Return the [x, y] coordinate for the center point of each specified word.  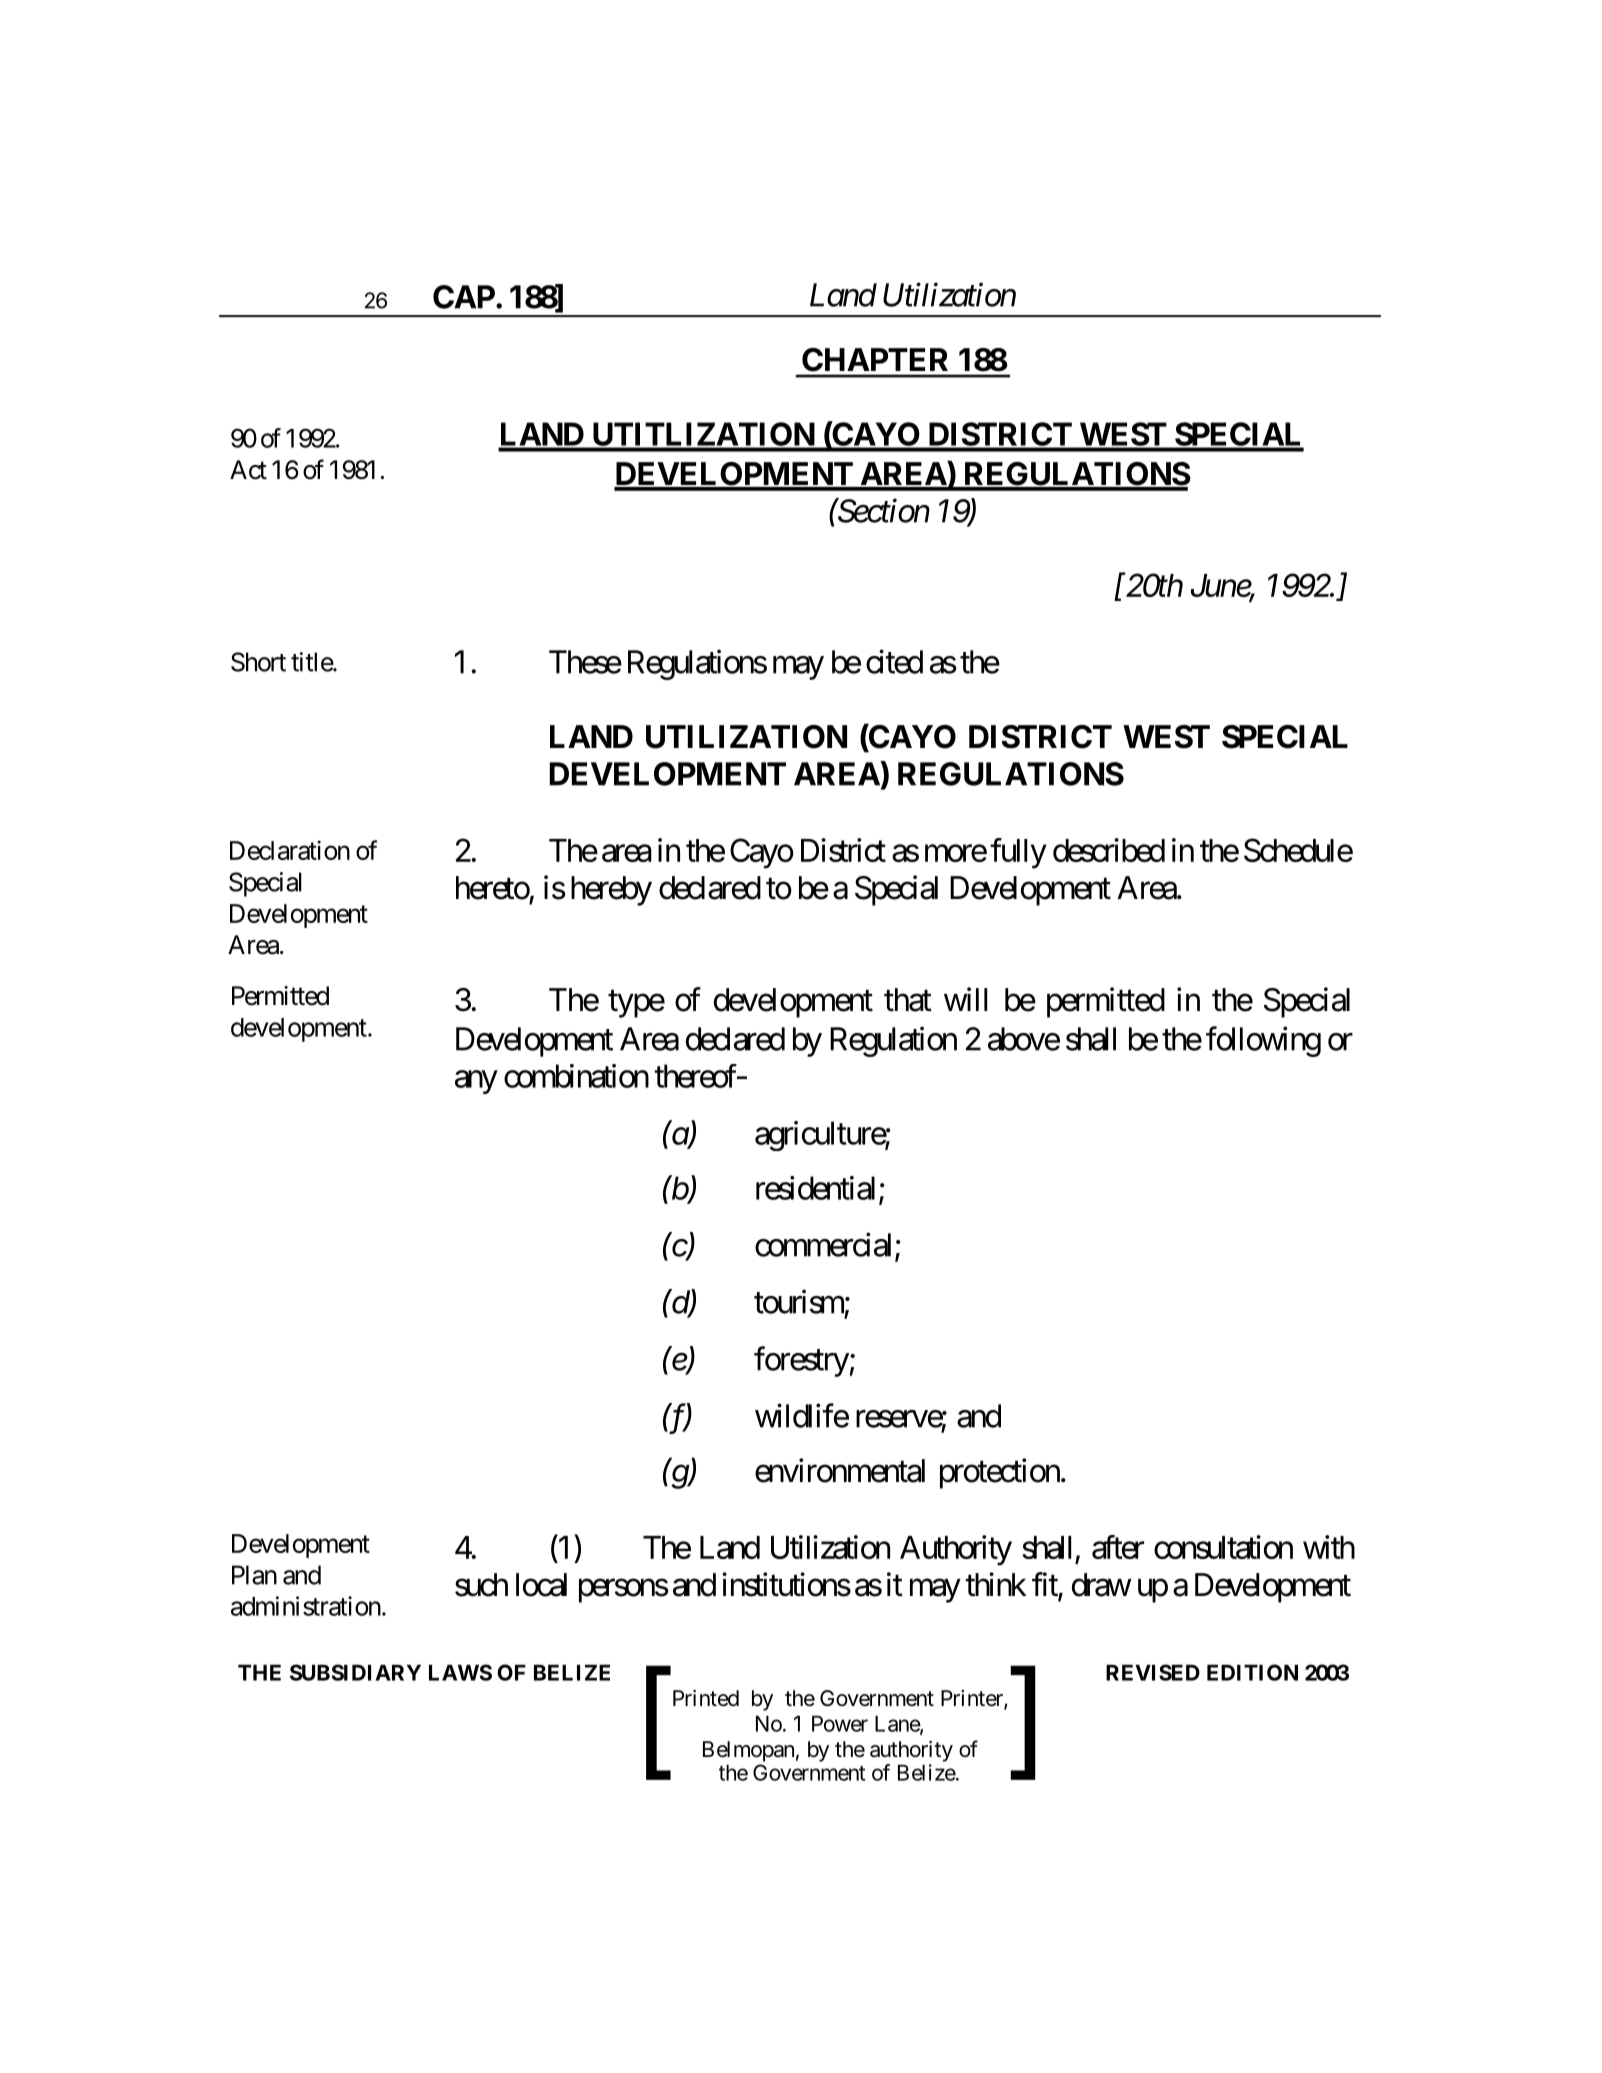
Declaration [290, 850]
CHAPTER [875, 359]
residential [818, 1189]
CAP [465, 297]
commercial [825, 1245]
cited [894, 661]
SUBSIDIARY [355, 1672]
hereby [611, 891]
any [476, 1082]
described [1109, 850]
